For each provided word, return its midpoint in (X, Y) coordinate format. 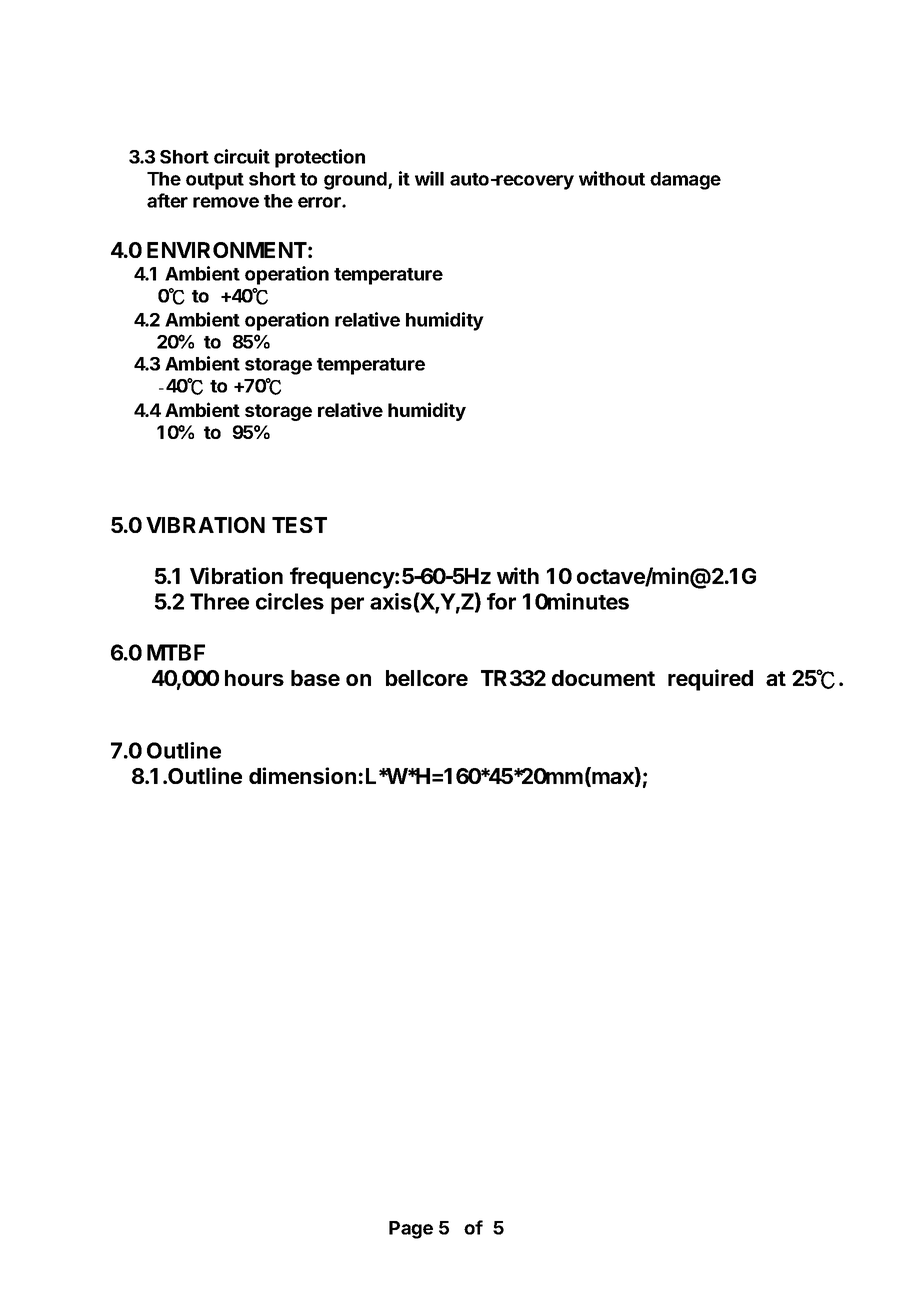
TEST (299, 525)
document (603, 678)
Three (219, 601)
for (501, 601)
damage (685, 181)
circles (290, 601)
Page (411, 1230)
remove (226, 202)
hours (254, 678)
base (315, 678)
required (710, 680)
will (429, 178)
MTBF (176, 652)
